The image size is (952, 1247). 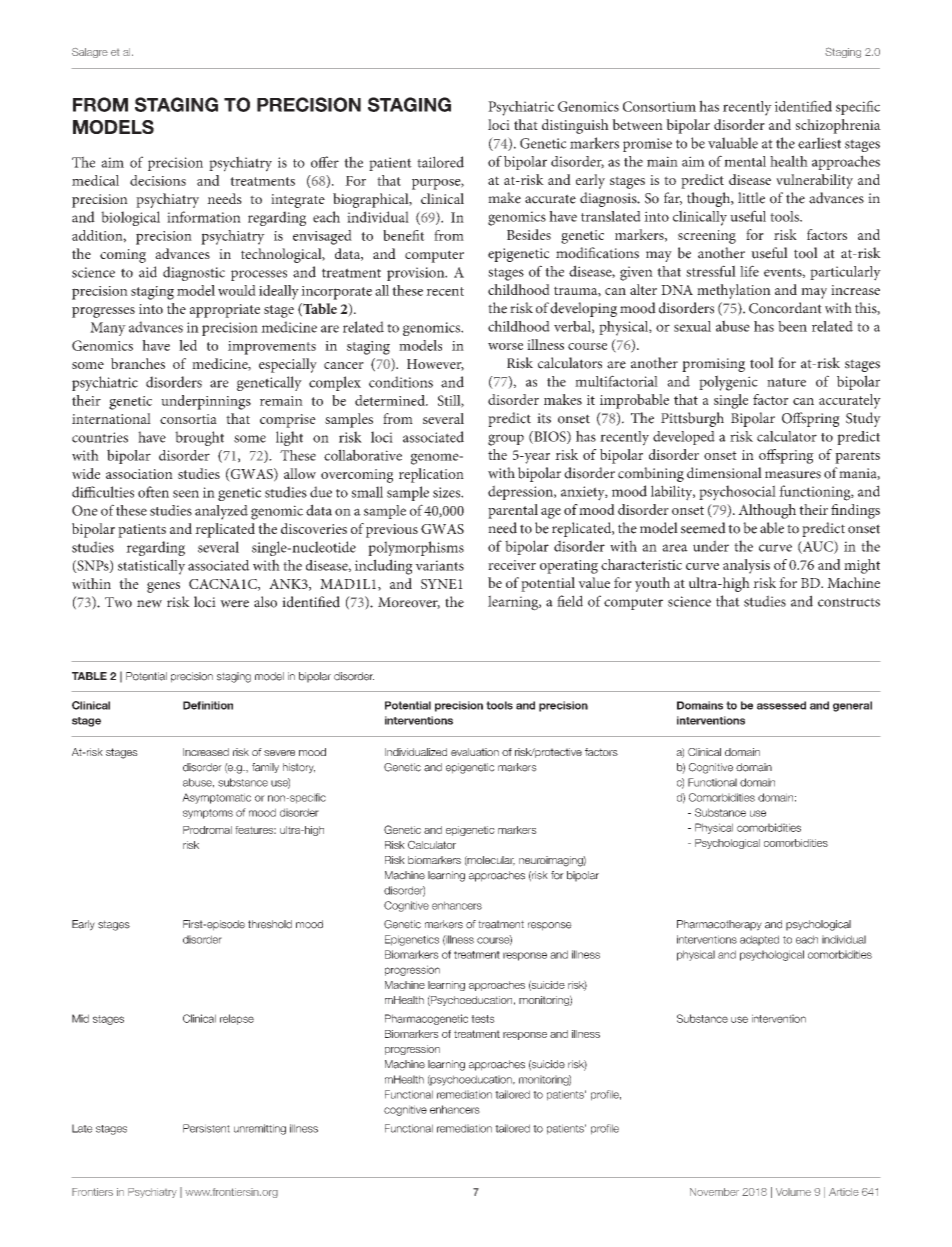 I want to click on decisions, so click(x=158, y=180).
